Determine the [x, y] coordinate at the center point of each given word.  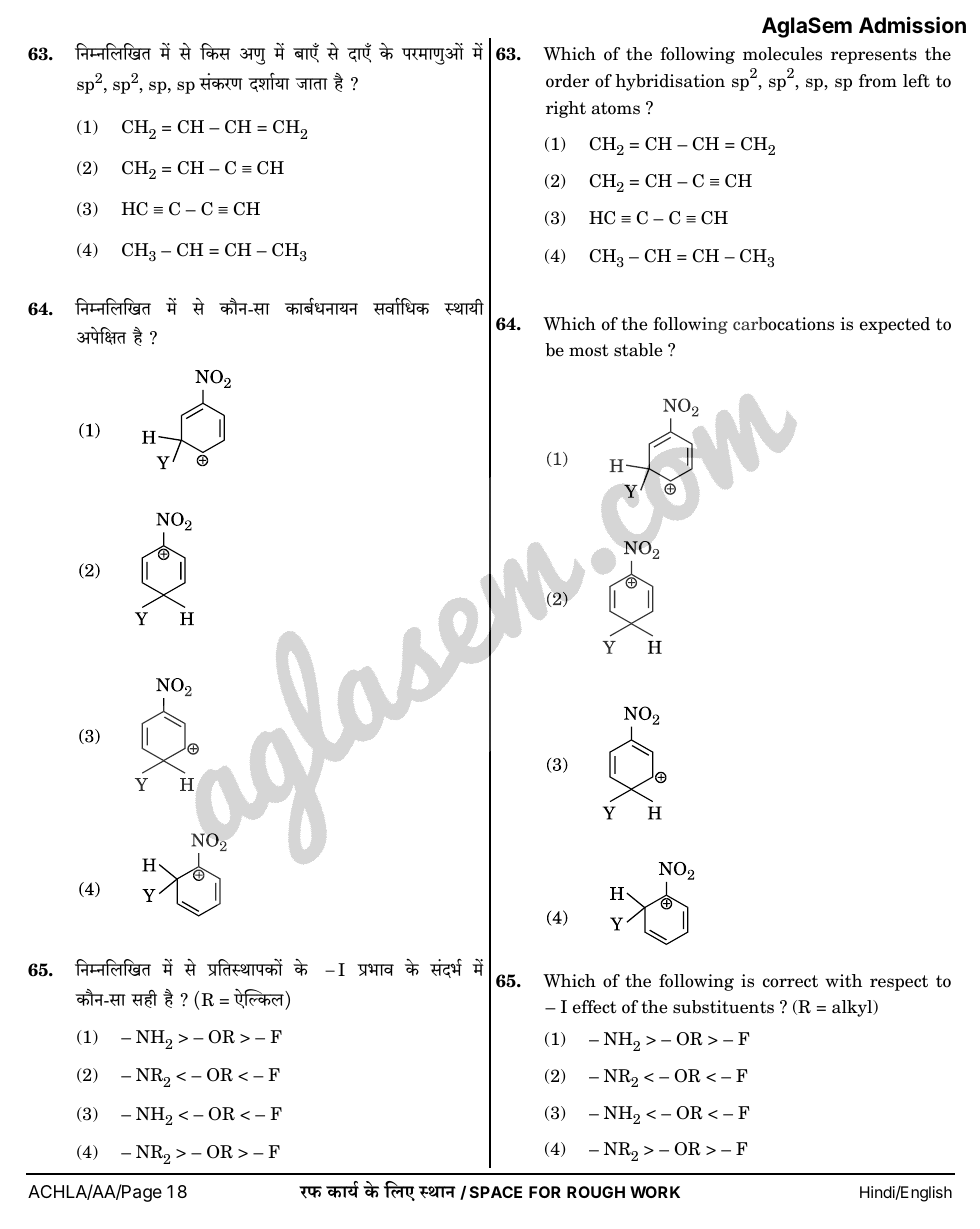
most [589, 350]
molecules [782, 54]
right [566, 109]
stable [638, 350]
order [567, 81]
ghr [144, 999]
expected [895, 325]
